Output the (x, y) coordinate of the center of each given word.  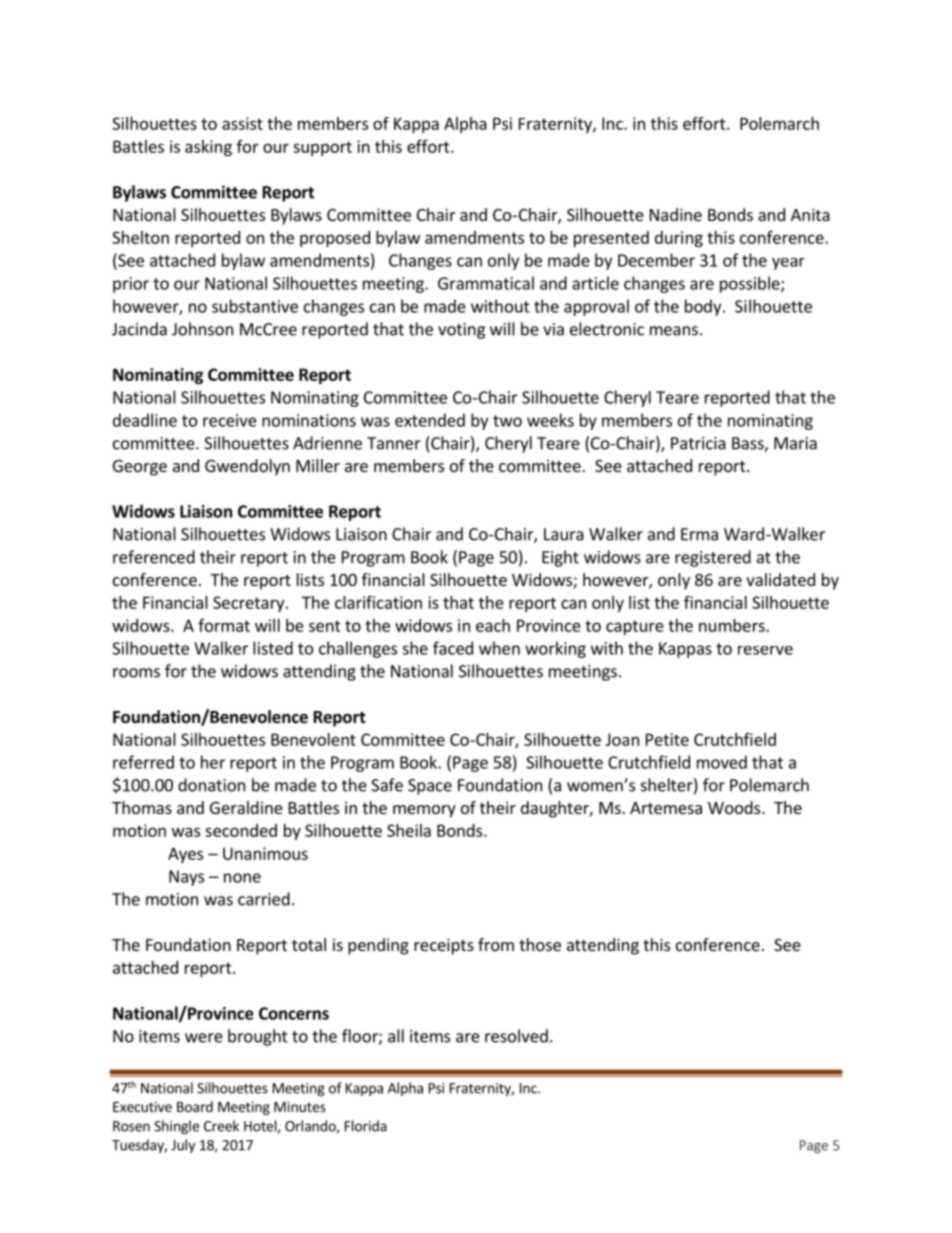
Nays (186, 878)
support (322, 148)
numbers (733, 625)
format (224, 625)
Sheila (409, 830)
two (507, 421)
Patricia (698, 443)
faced (453, 648)
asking (208, 148)
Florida (366, 1126)
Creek (221, 1126)
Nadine (676, 214)
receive (230, 420)
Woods (735, 807)
